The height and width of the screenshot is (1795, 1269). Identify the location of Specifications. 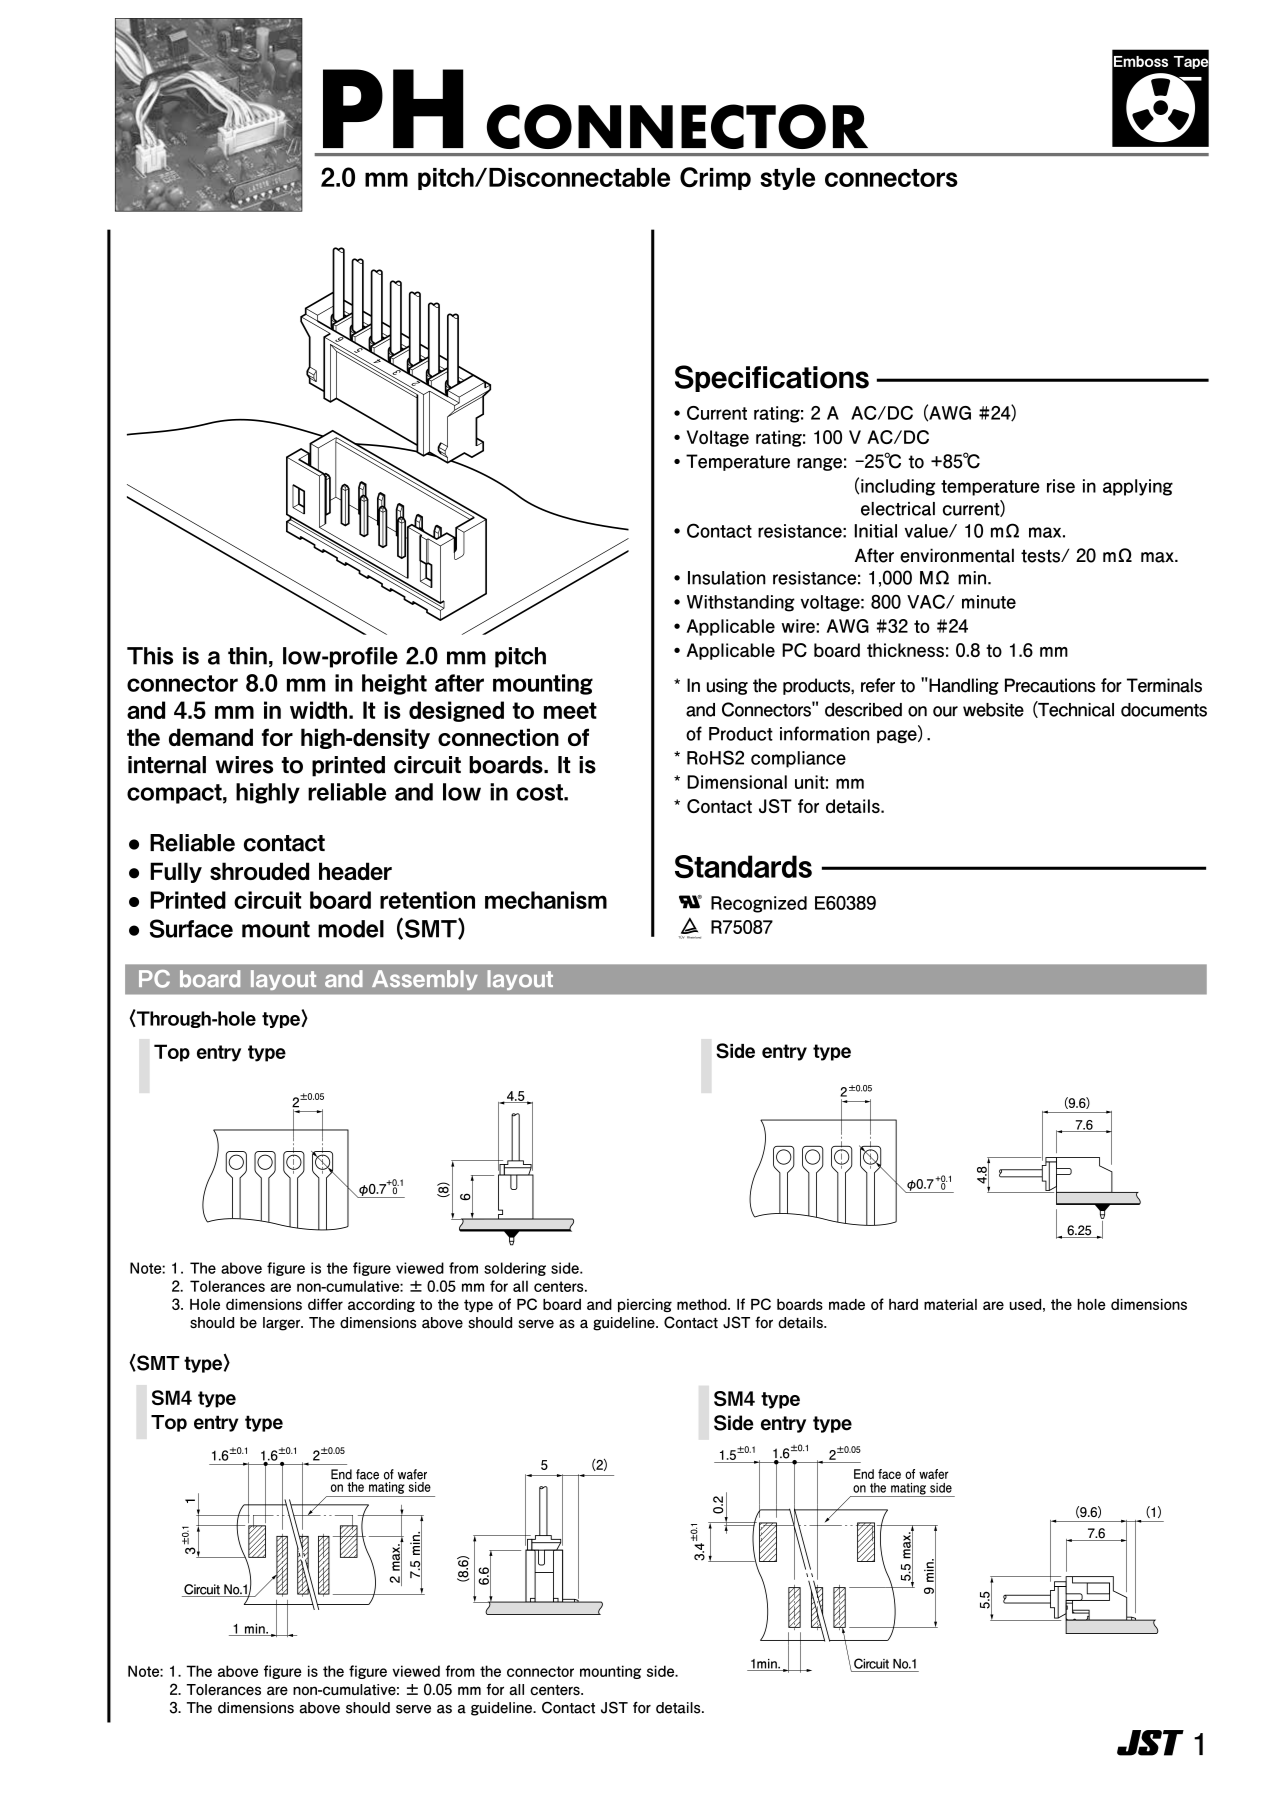
(772, 378).
